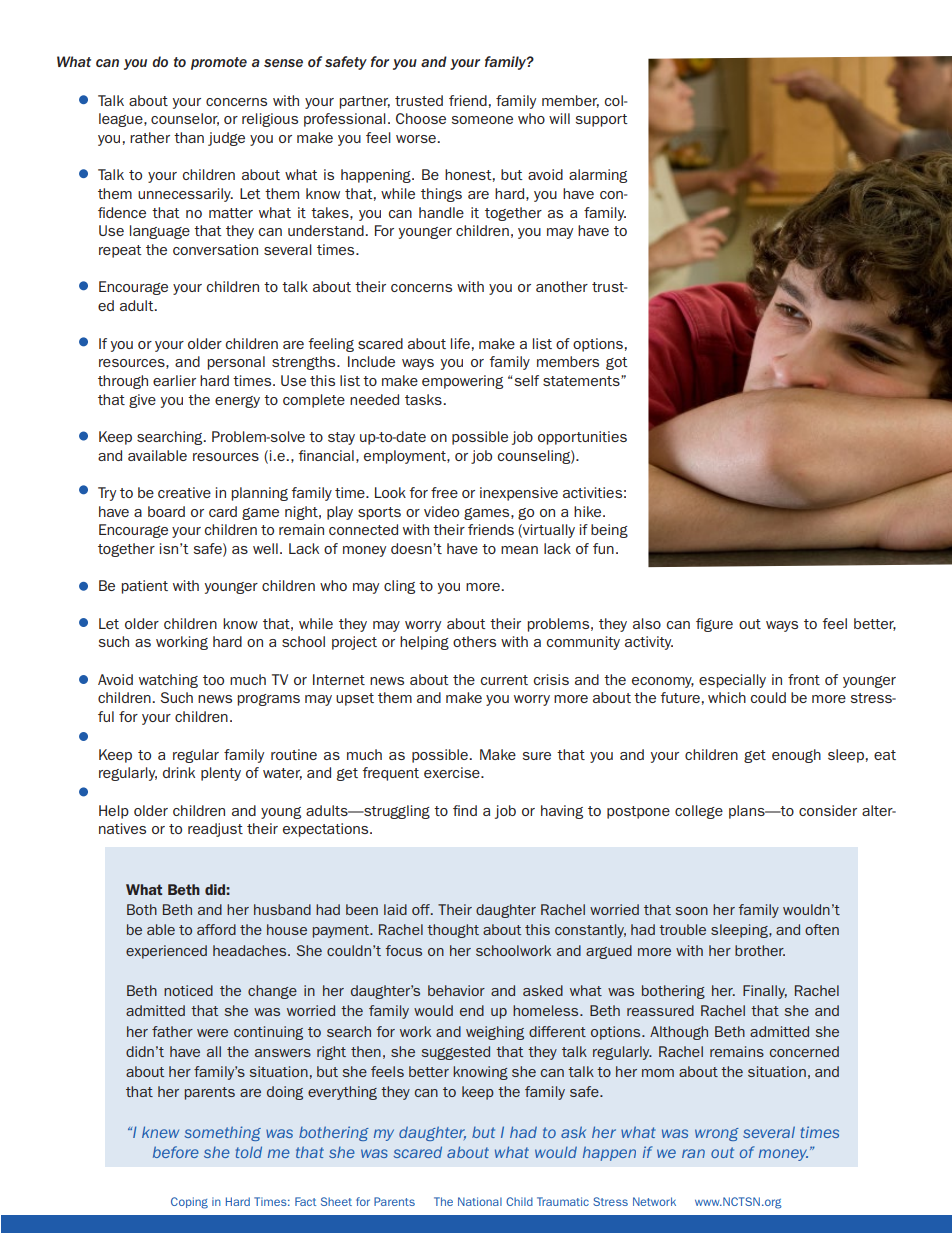 The width and height of the page is (952, 1233). Describe the element at coordinates (582, 438) in the page. I see `opportunities` at that location.
